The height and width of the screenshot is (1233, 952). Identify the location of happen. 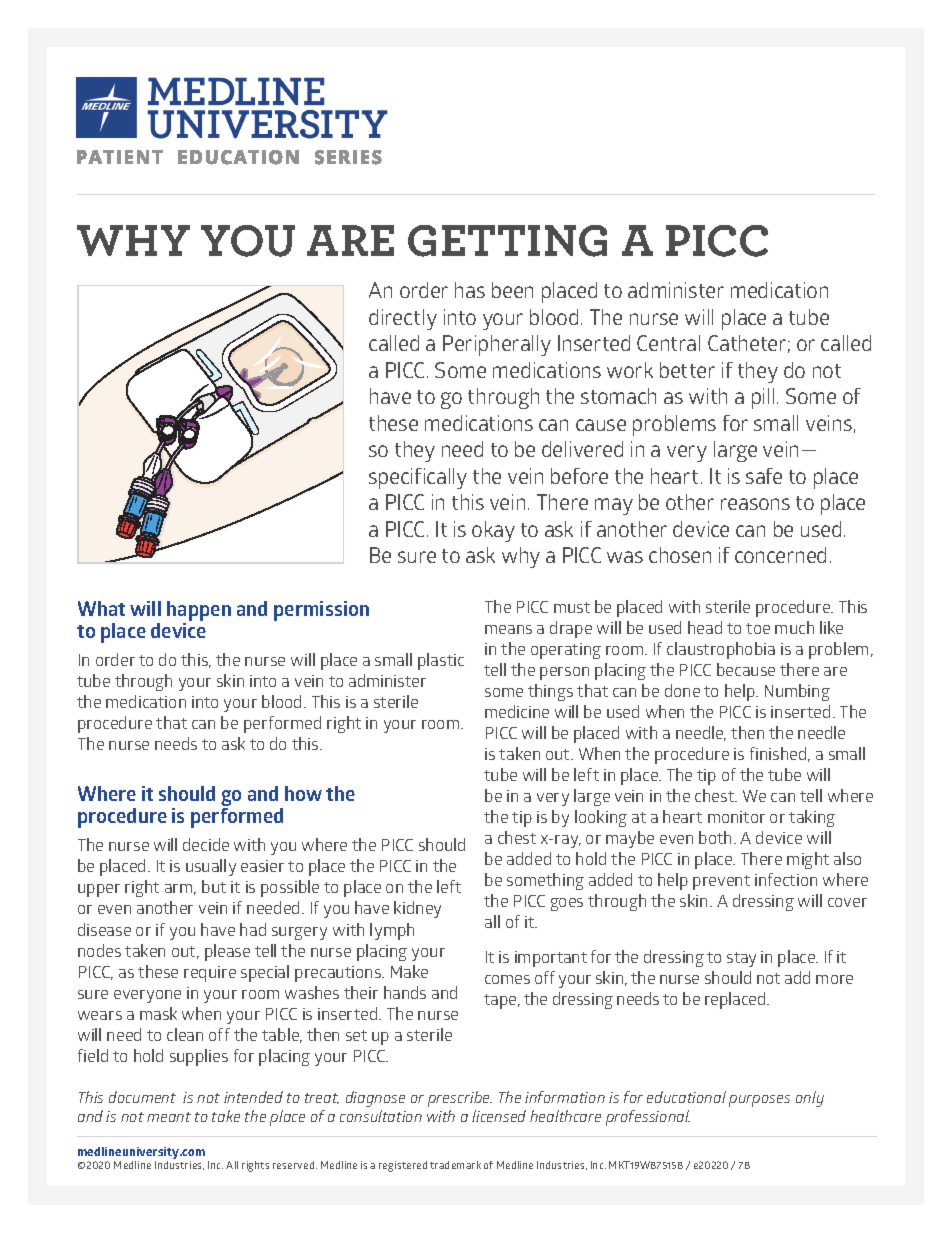
(199, 611).
